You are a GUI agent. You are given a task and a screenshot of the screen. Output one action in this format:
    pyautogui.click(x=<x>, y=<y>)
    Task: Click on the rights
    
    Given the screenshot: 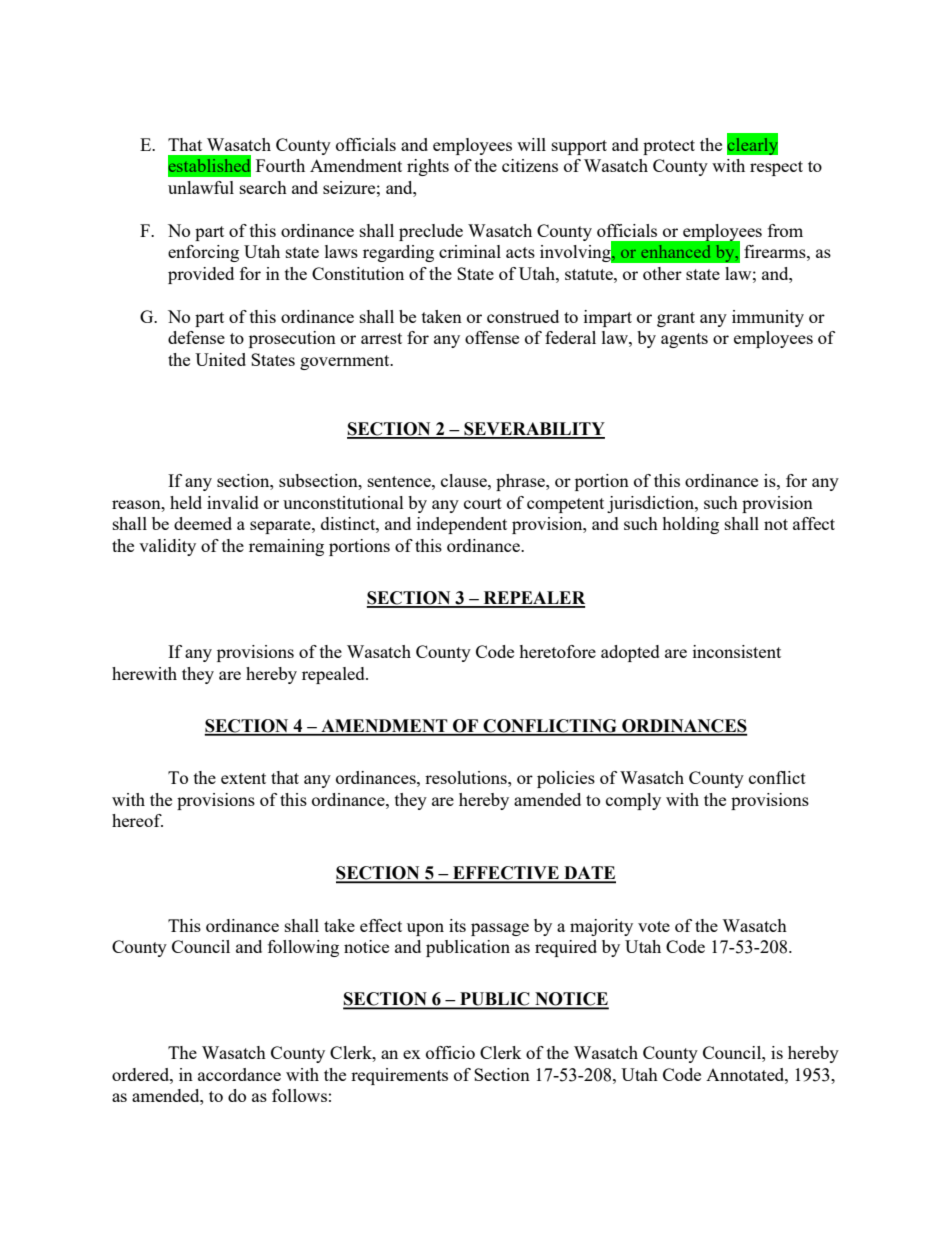 What is the action you would take?
    pyautogui.click(x=428, y=167)
